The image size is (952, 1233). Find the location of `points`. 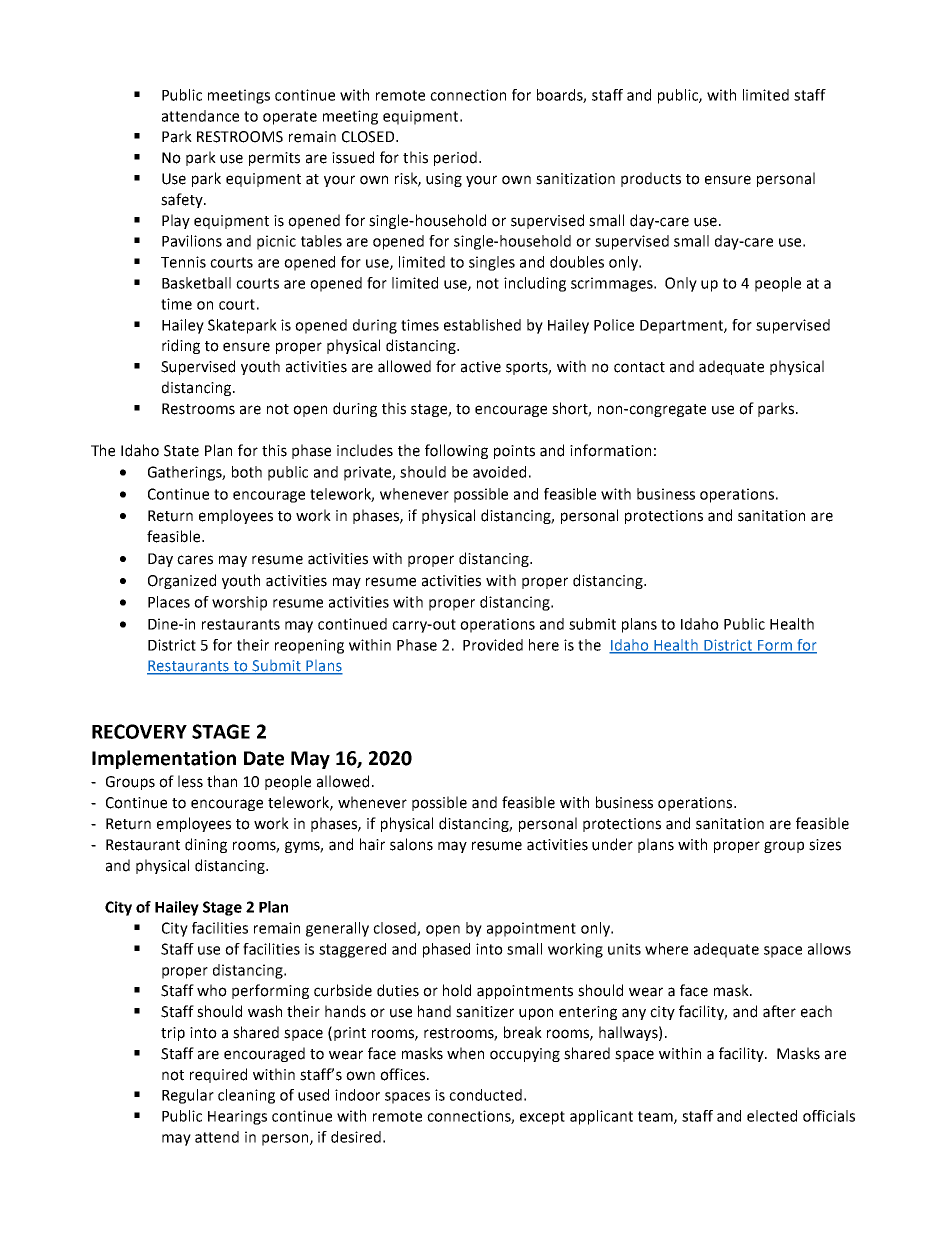

points is located at coordinates (514, 452).
